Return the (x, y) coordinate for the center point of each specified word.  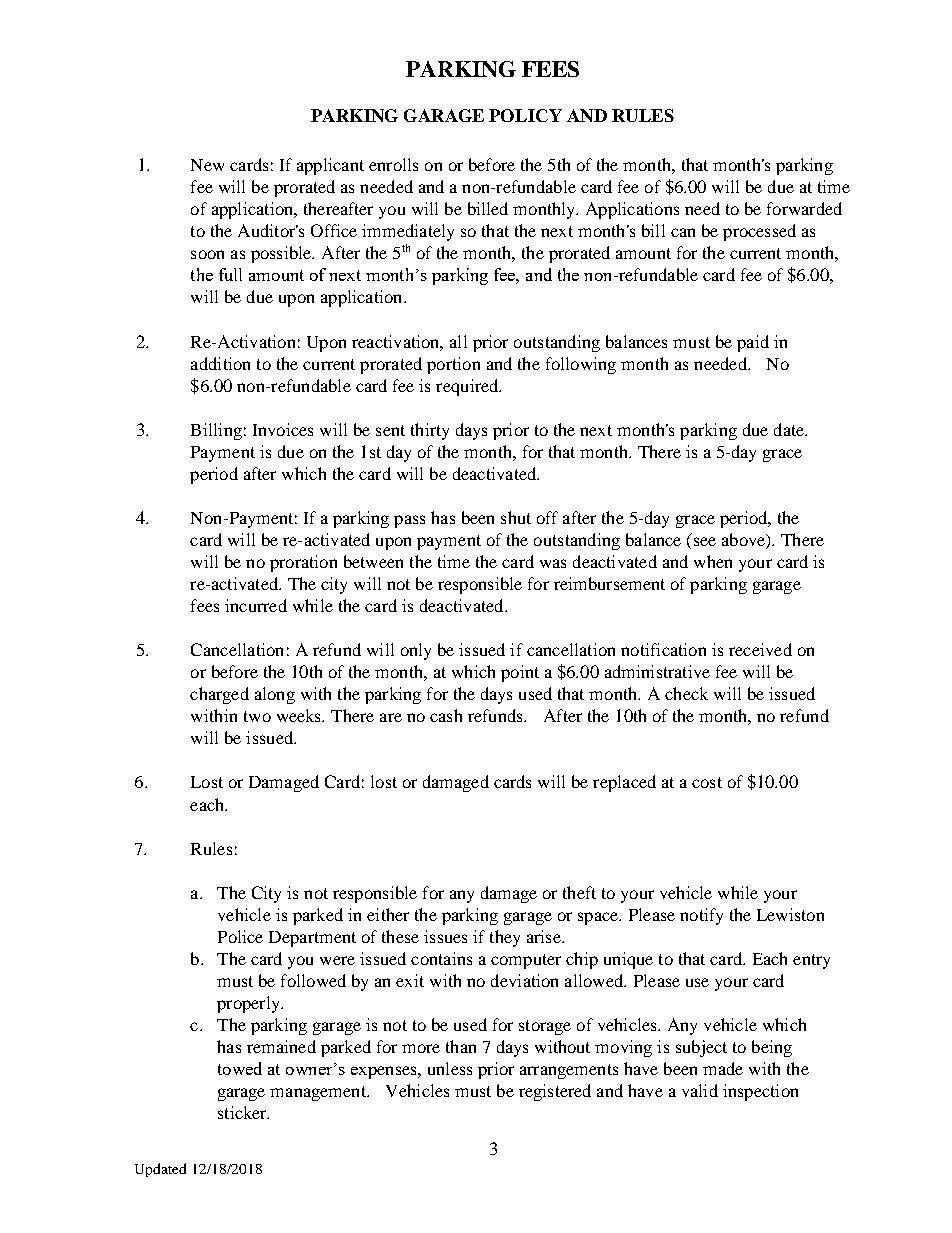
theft (579, 892)
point (520, 673)
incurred (256, 605)
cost (707, 782)
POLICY (525, 115)
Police (240, 936)
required (468, 387)
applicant (330, 166)
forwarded (804, 208)
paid (753, 343)
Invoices (283, 429)
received (760, 649)
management (319, 1093)
